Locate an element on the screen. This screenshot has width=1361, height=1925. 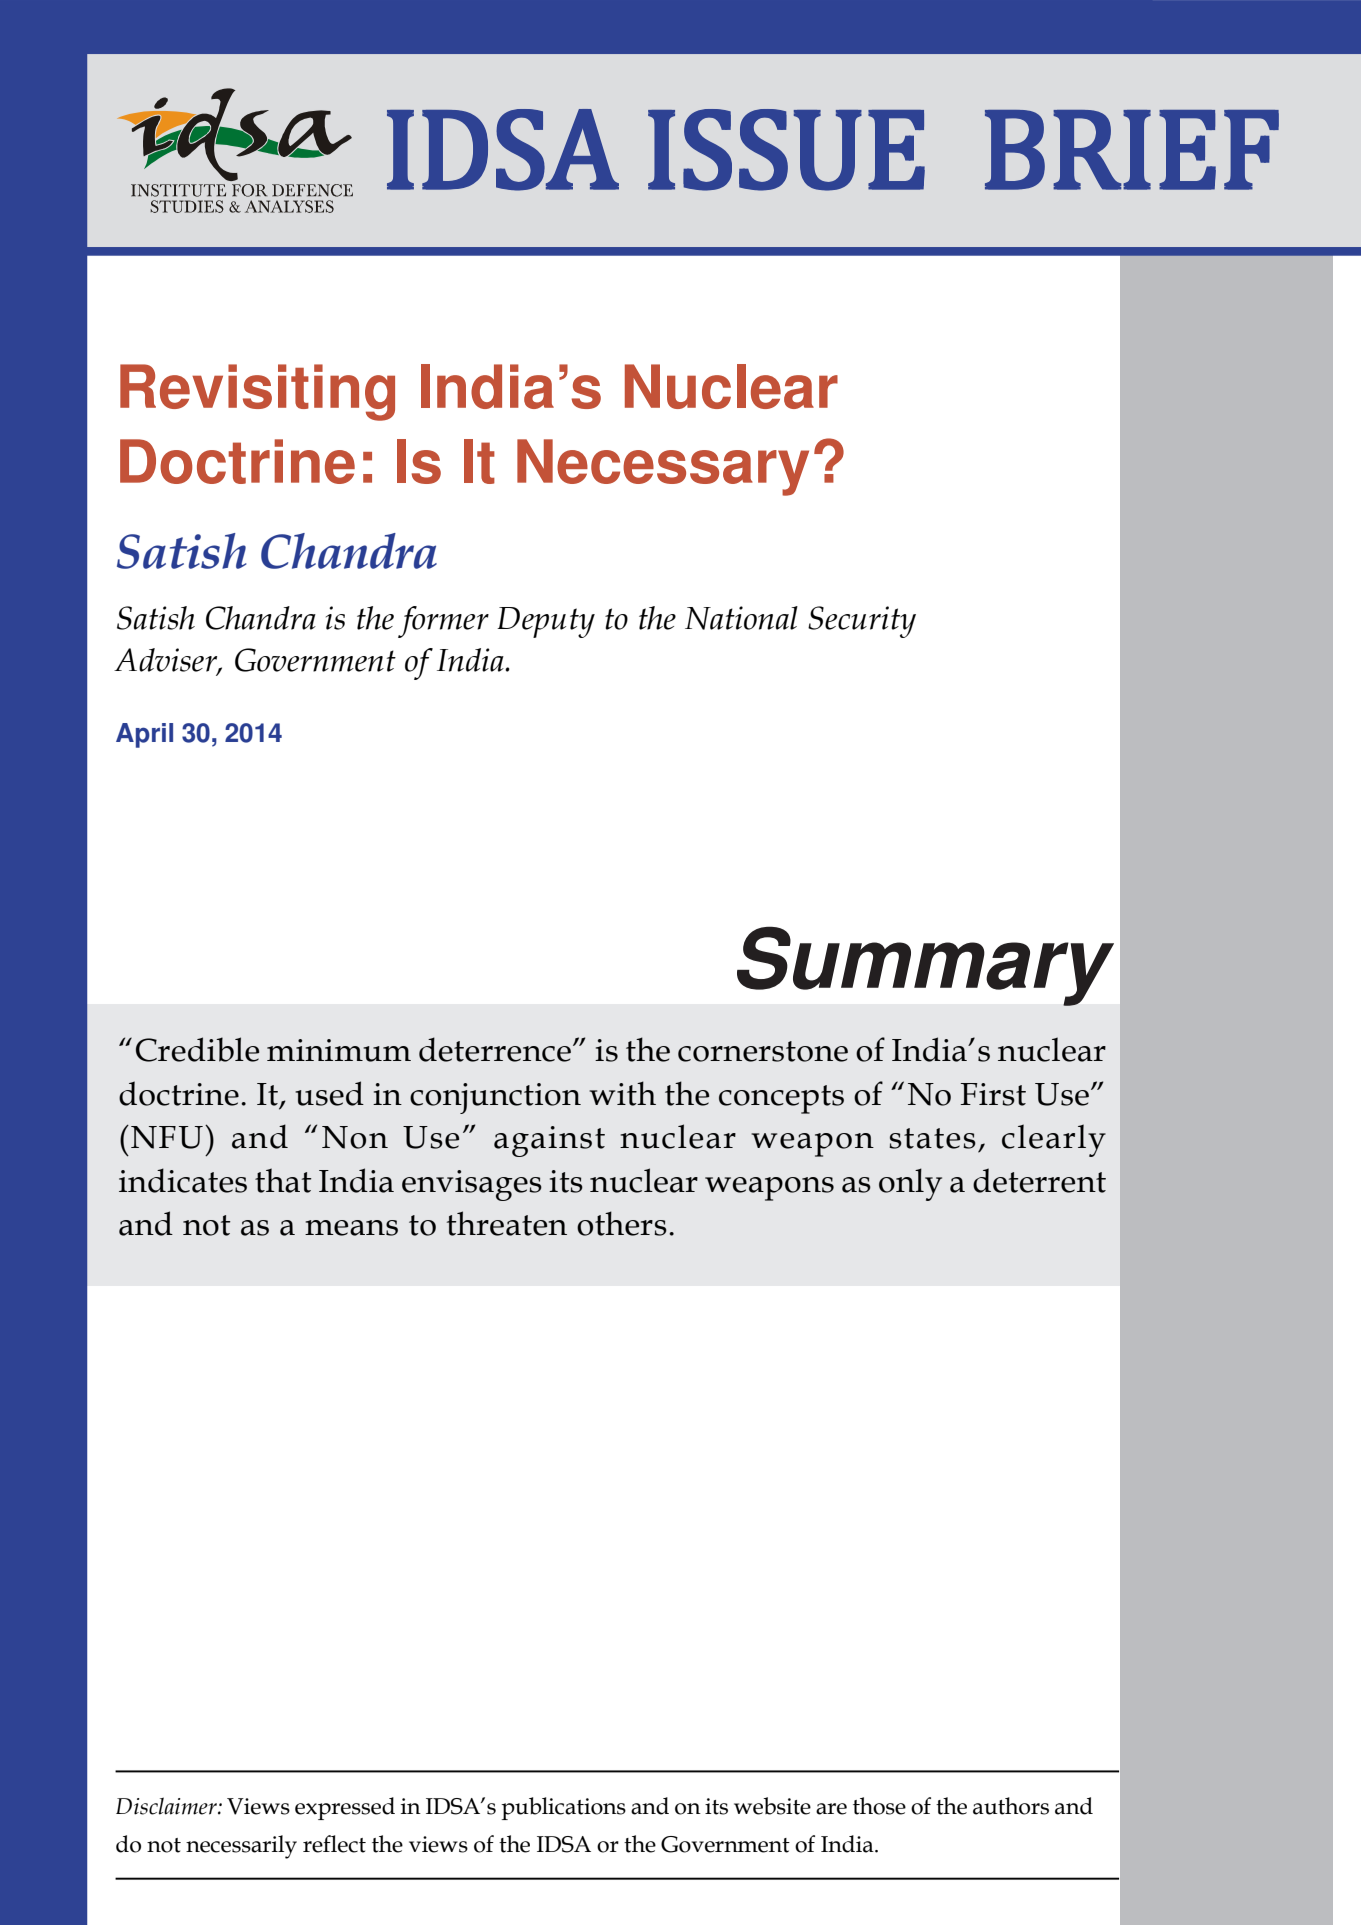
Deputy is located at coordinates (546, 622).
